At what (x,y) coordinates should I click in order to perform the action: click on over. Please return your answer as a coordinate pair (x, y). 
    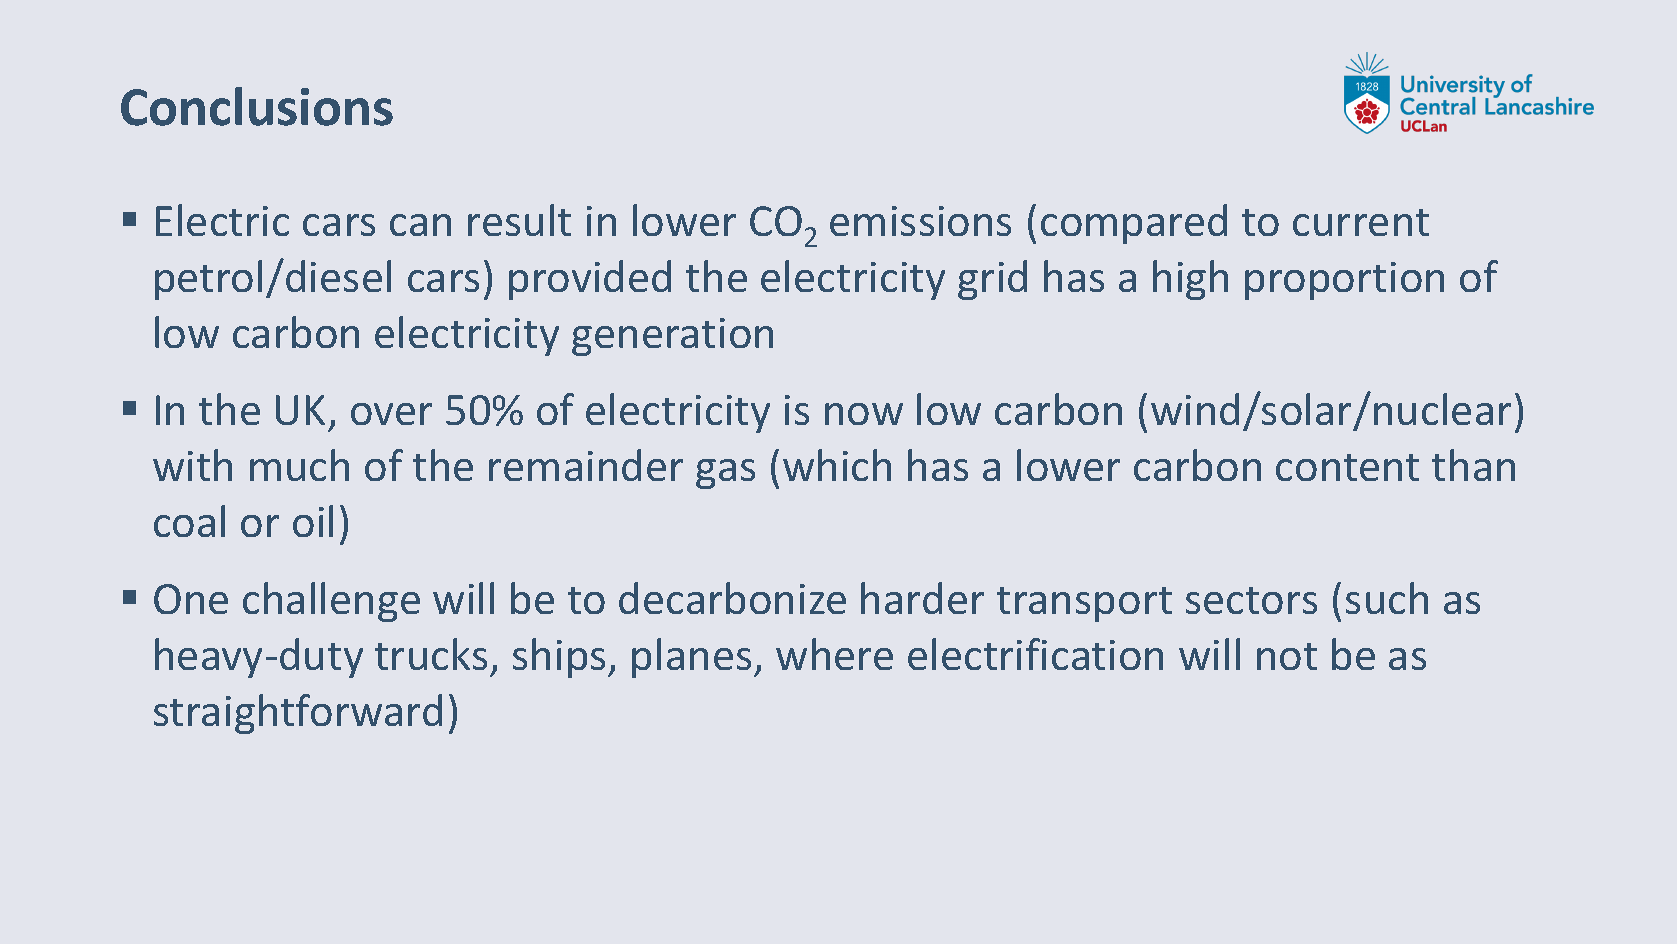
    Looking at the image, I should click on (391, 414).
